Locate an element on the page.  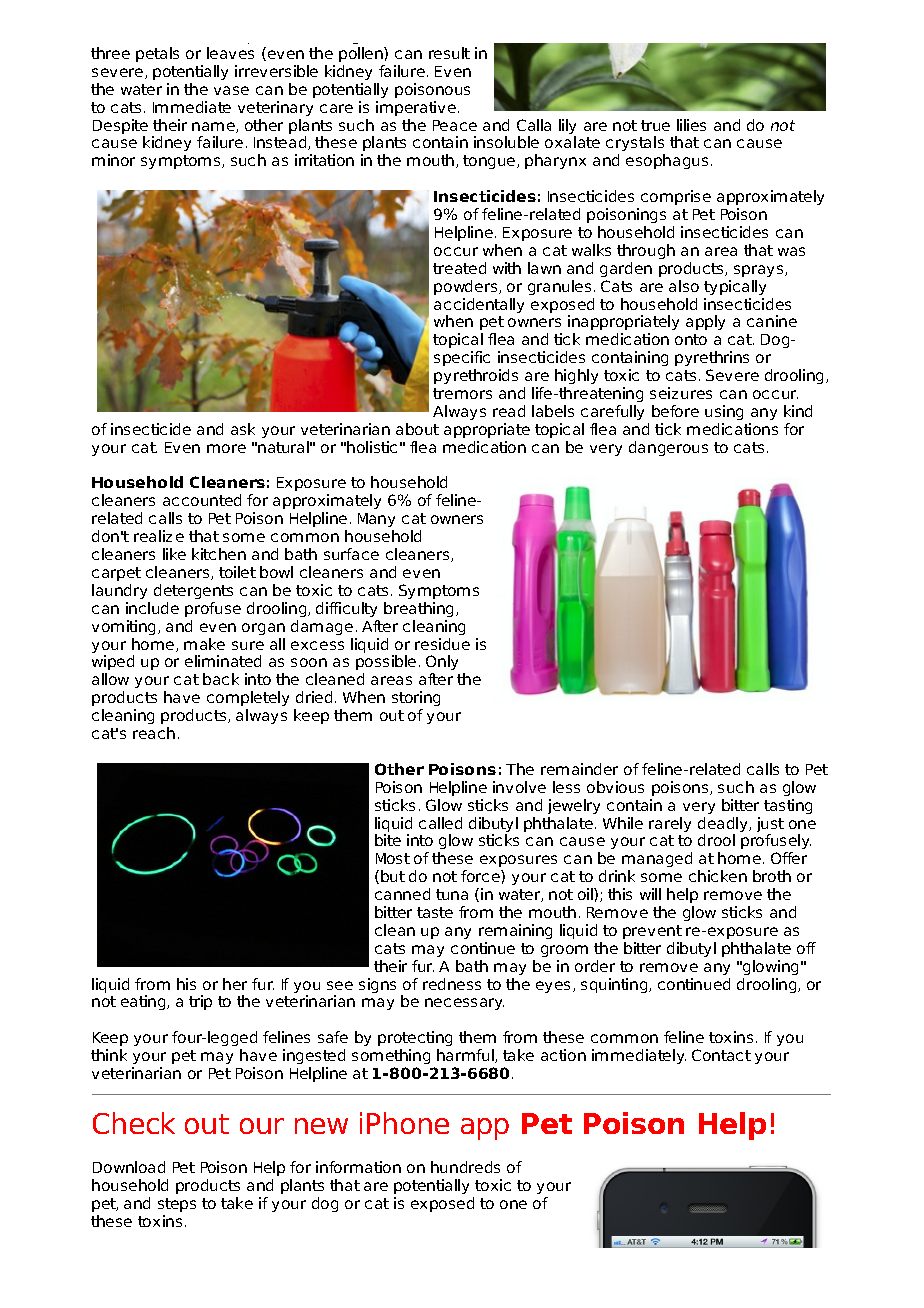
lilies is located at coordinates (691, 125).
